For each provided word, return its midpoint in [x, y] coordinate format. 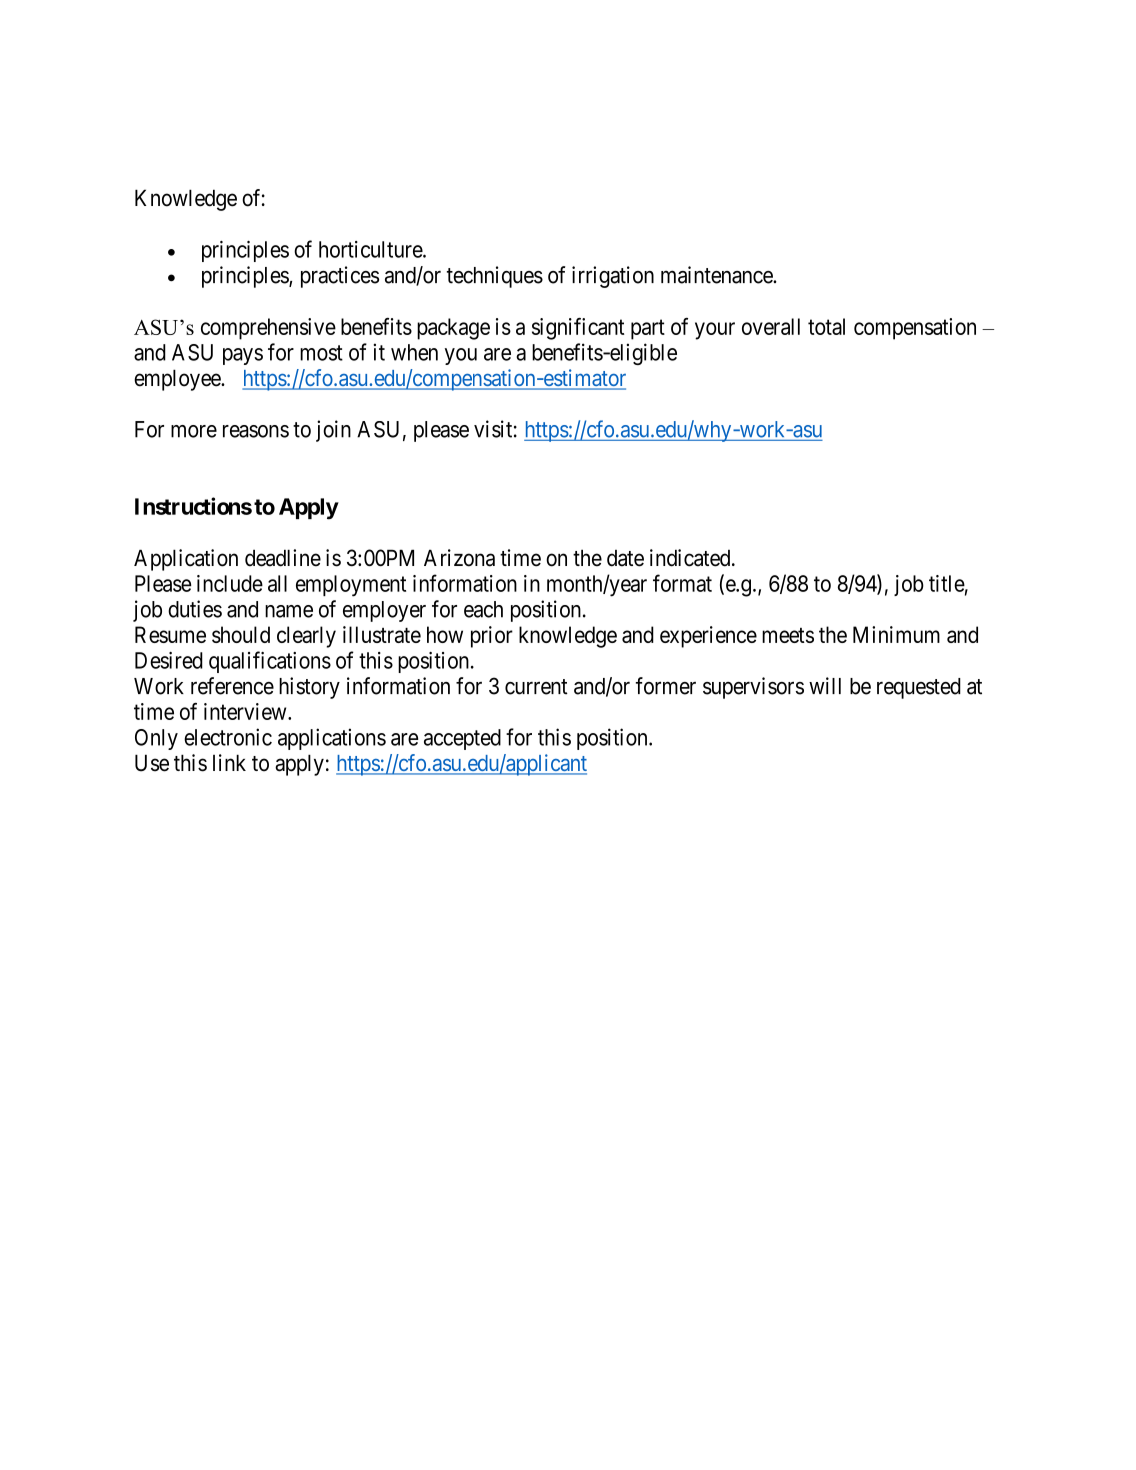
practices [340, 277]
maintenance [717, 275]
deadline [283, 558]
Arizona [459, 558]
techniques [495, 277]
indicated [691, 558]
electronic [228, 737]
